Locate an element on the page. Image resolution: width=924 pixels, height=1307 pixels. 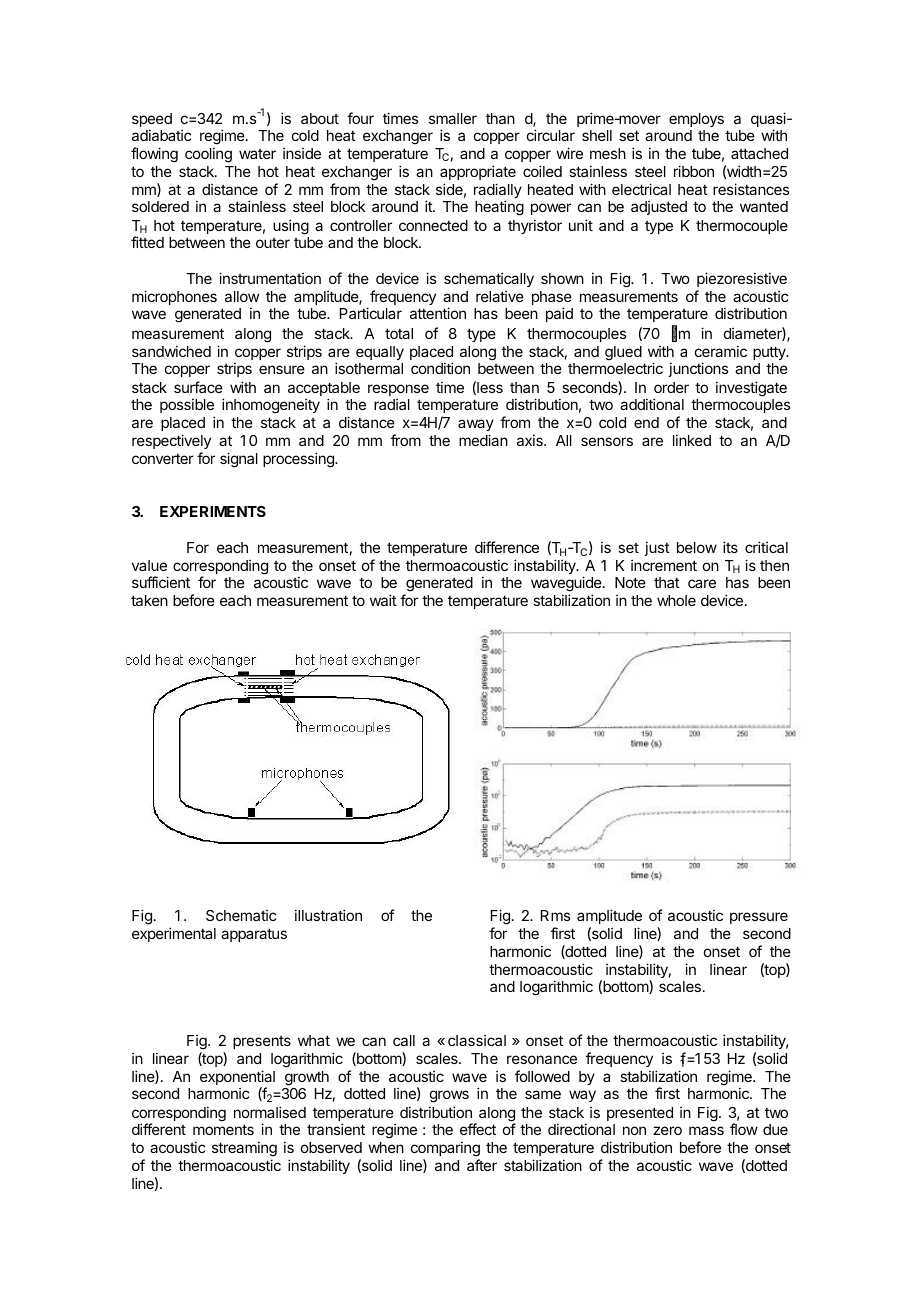
EXPERIMENTS is located at coordinates (213, 511).
